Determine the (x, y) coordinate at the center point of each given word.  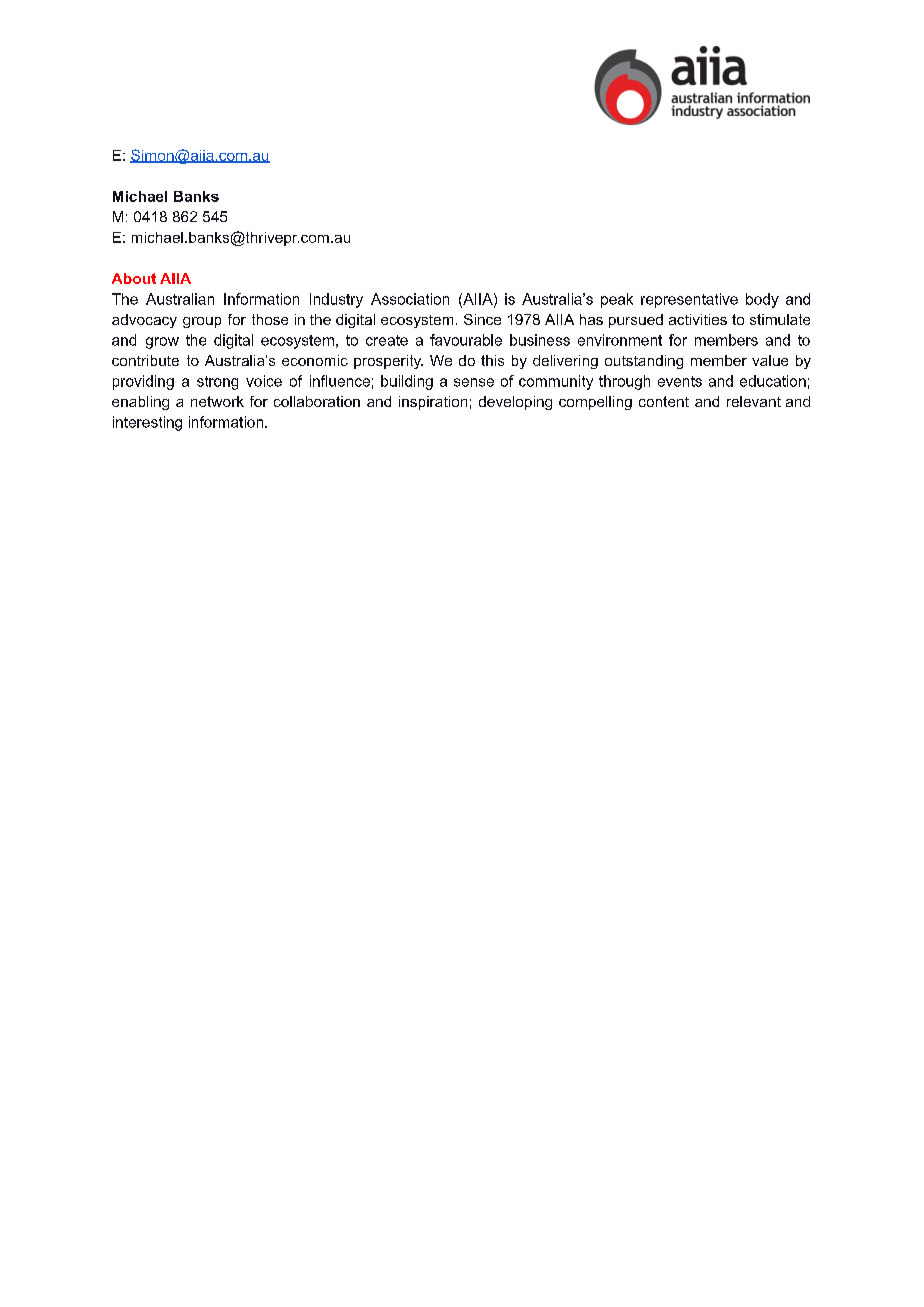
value (770, 360)
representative (689, 300)
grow (162, 343)
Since (482, 319)
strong (217, 383)
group (202, 322)
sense (474, 382)
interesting (147, 423)
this (492, 360)
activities (698, 319)
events (680, 381)
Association (410, 299)
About (134, 278)
